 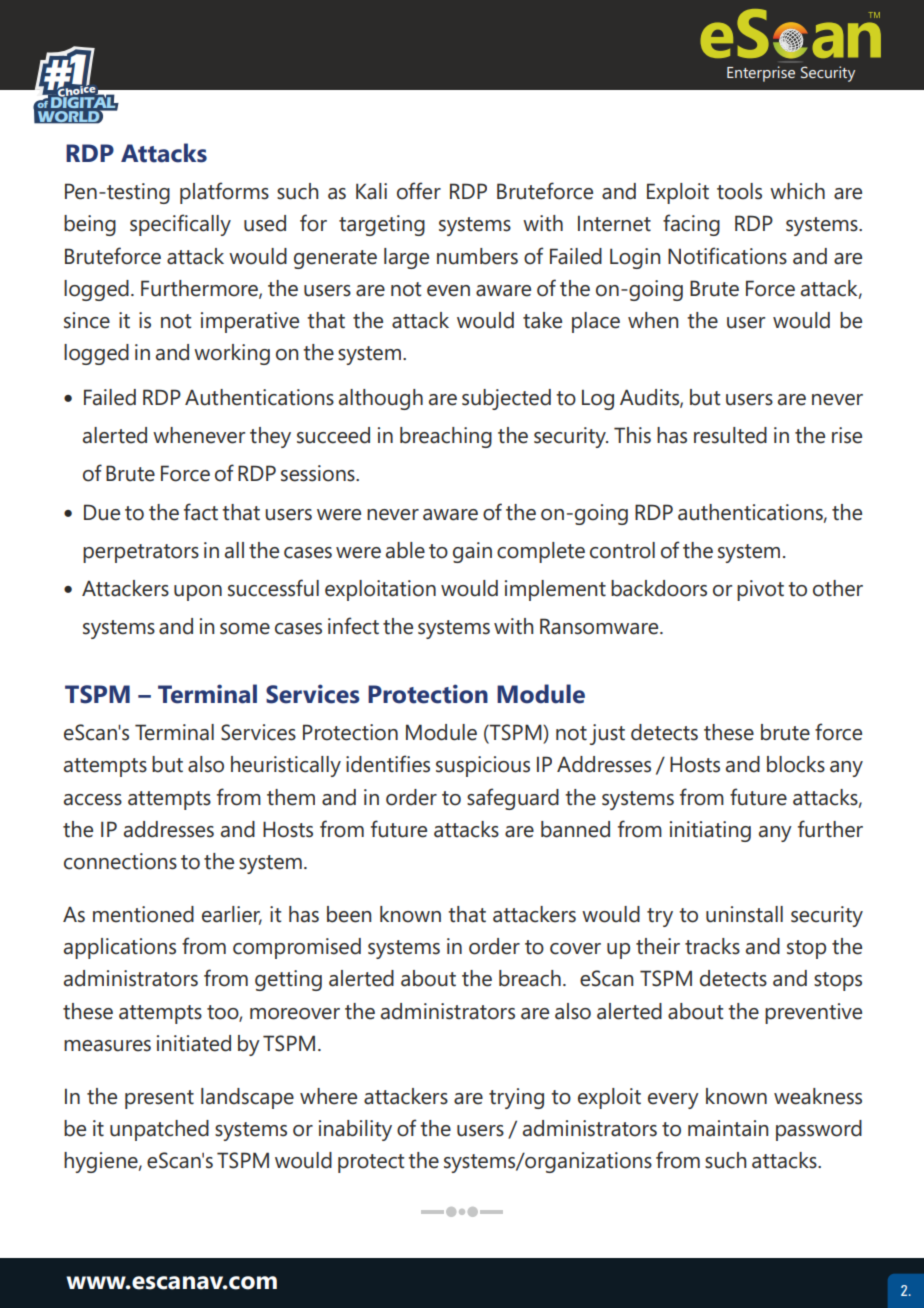 What do you see at coordinates (513, 799) in the screenshot?
I see `safeguard` at bounding box center [513, 799].
